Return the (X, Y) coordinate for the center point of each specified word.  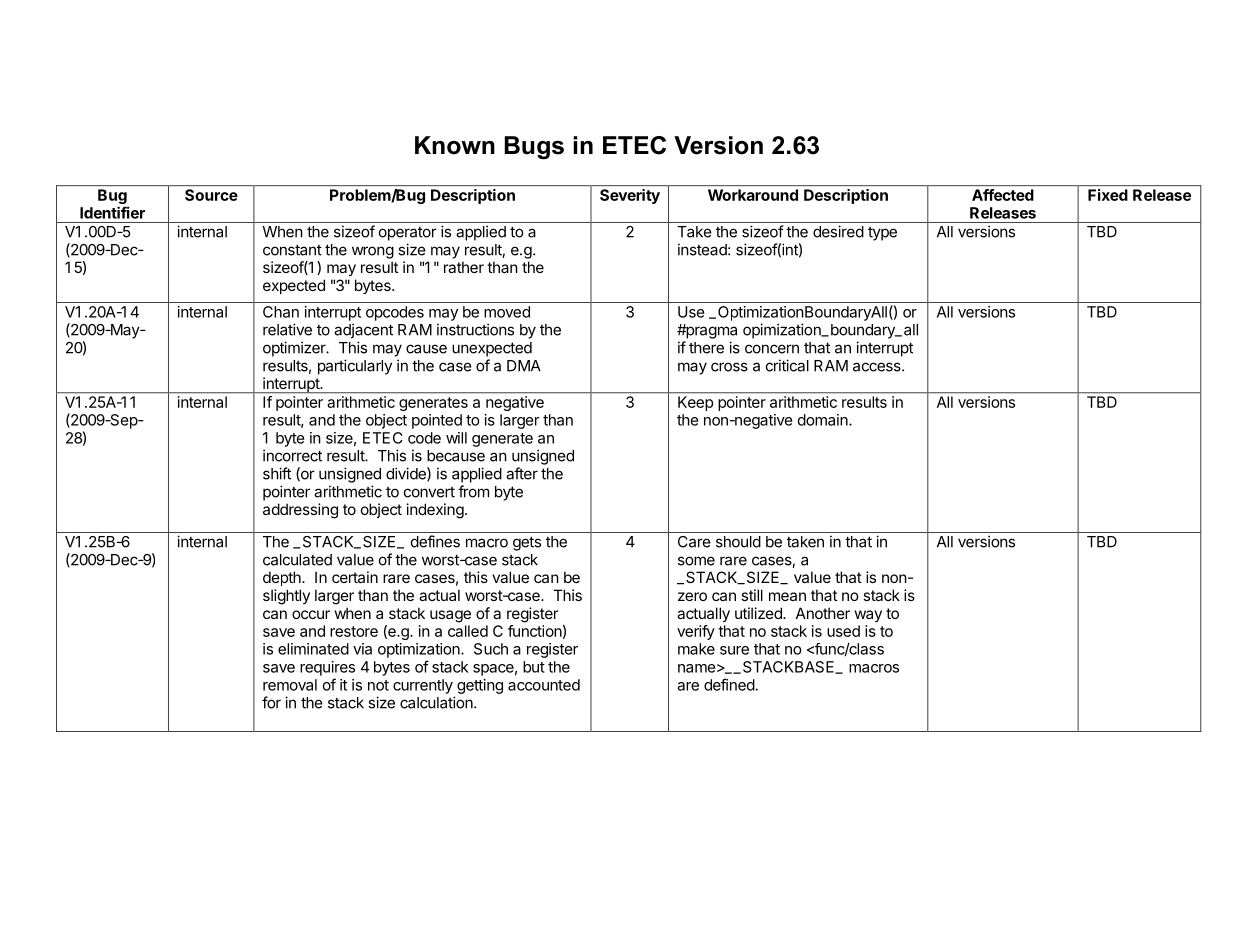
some (696, 561)
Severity (630, 196)
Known (455, 145)
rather (464, 267)
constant (292, 250)
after (522, 473)
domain (823, 420)
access (878, 367)
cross (729, 367)
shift (277, 473)
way (868, 616)
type (882, 234)
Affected (1003, 195)
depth (283, 578)
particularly (355, 367)
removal (290, 685)
